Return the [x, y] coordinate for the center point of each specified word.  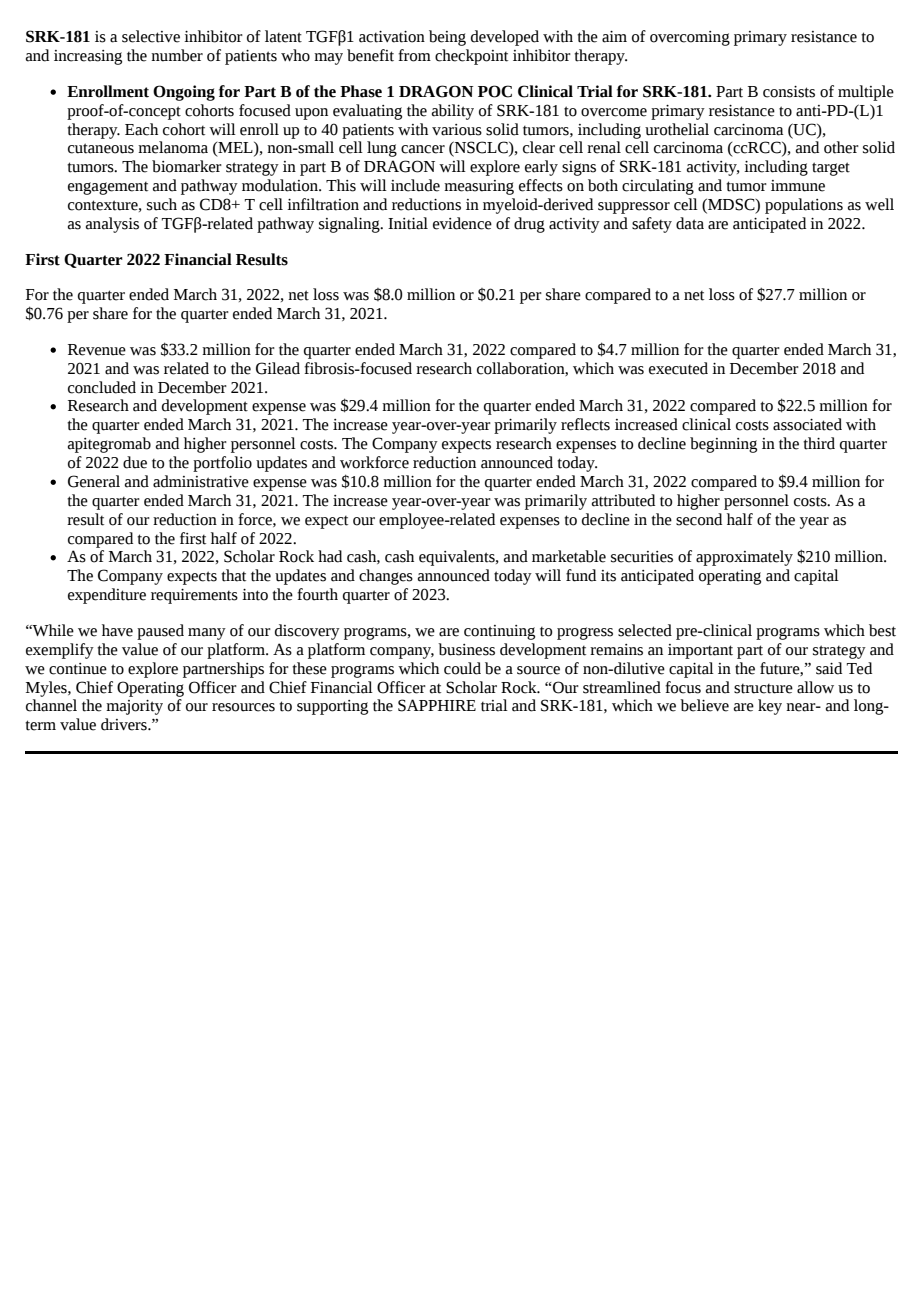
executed [678, 368]
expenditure [107, 596]
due [135, 462]
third [819, 443]
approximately [744, 558]
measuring [479, 187]
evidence [462, 223]
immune [798, 186]
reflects [585, 424]
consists [789, 92]
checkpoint [471, 57]
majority [134, 707]
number [177, 55]
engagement [108, 188]
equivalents [458, 558]
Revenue [97, 350]
